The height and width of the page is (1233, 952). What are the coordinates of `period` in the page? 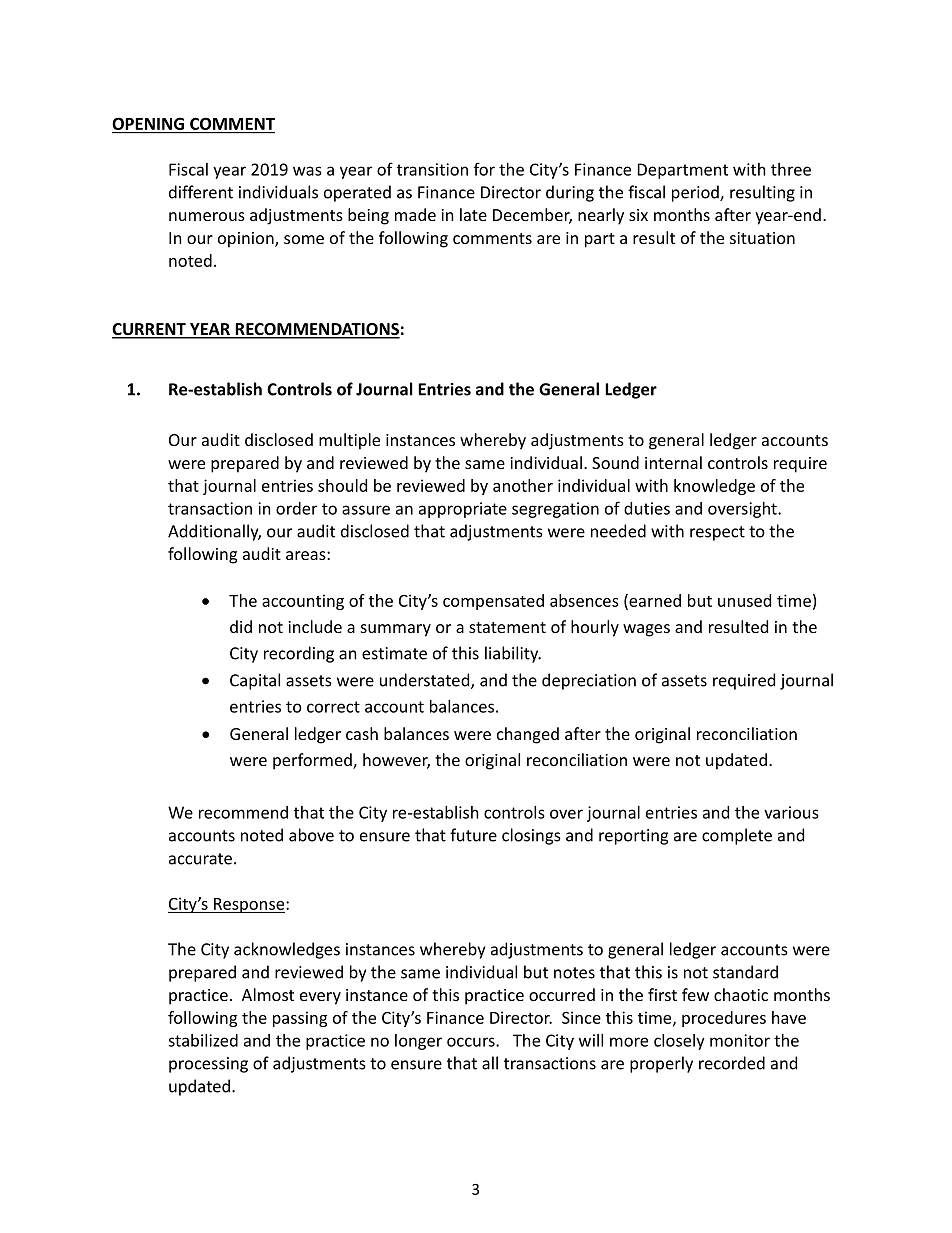 It's located at (696, 193).
